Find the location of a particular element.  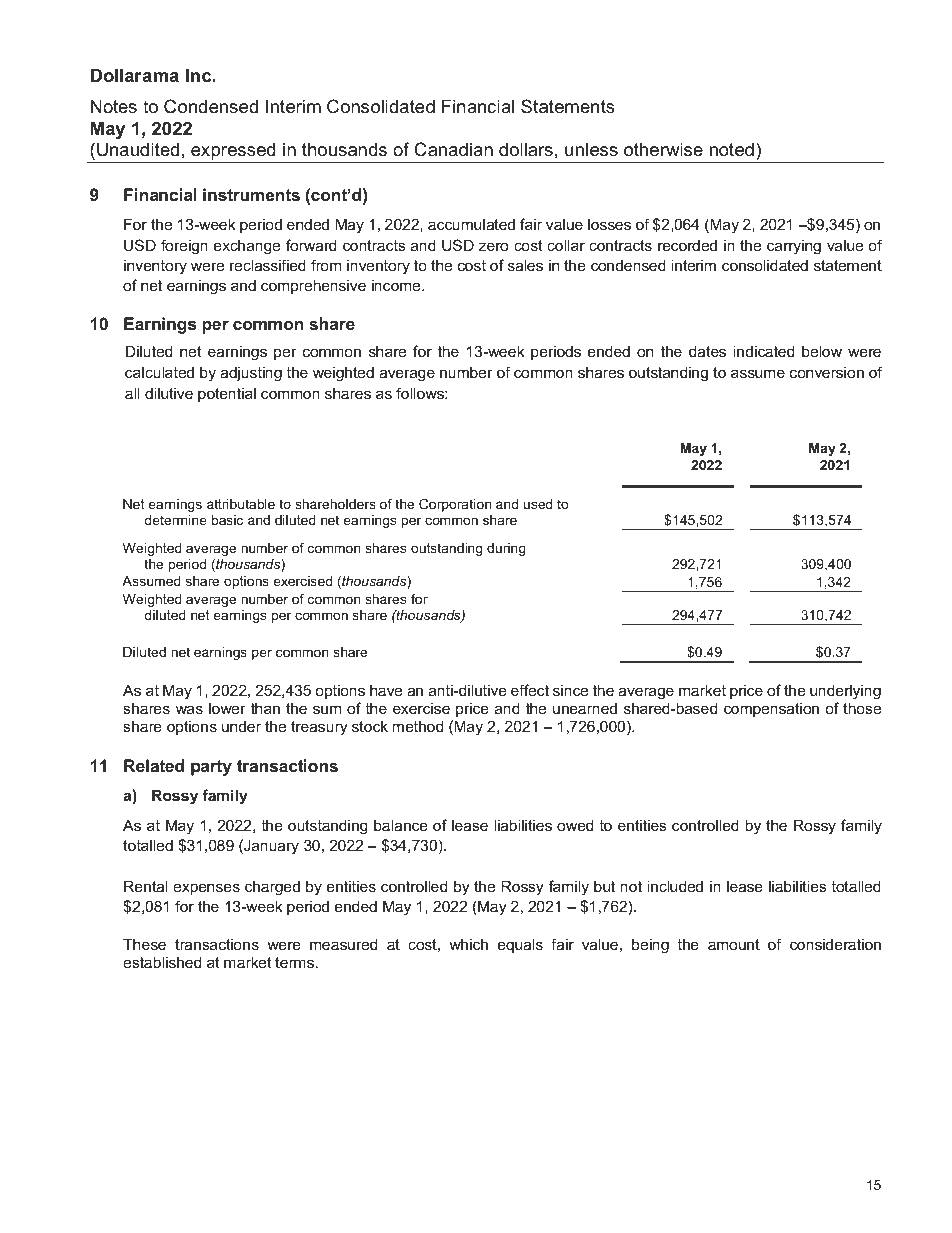

indicated is located at coordinates (763, 351).
